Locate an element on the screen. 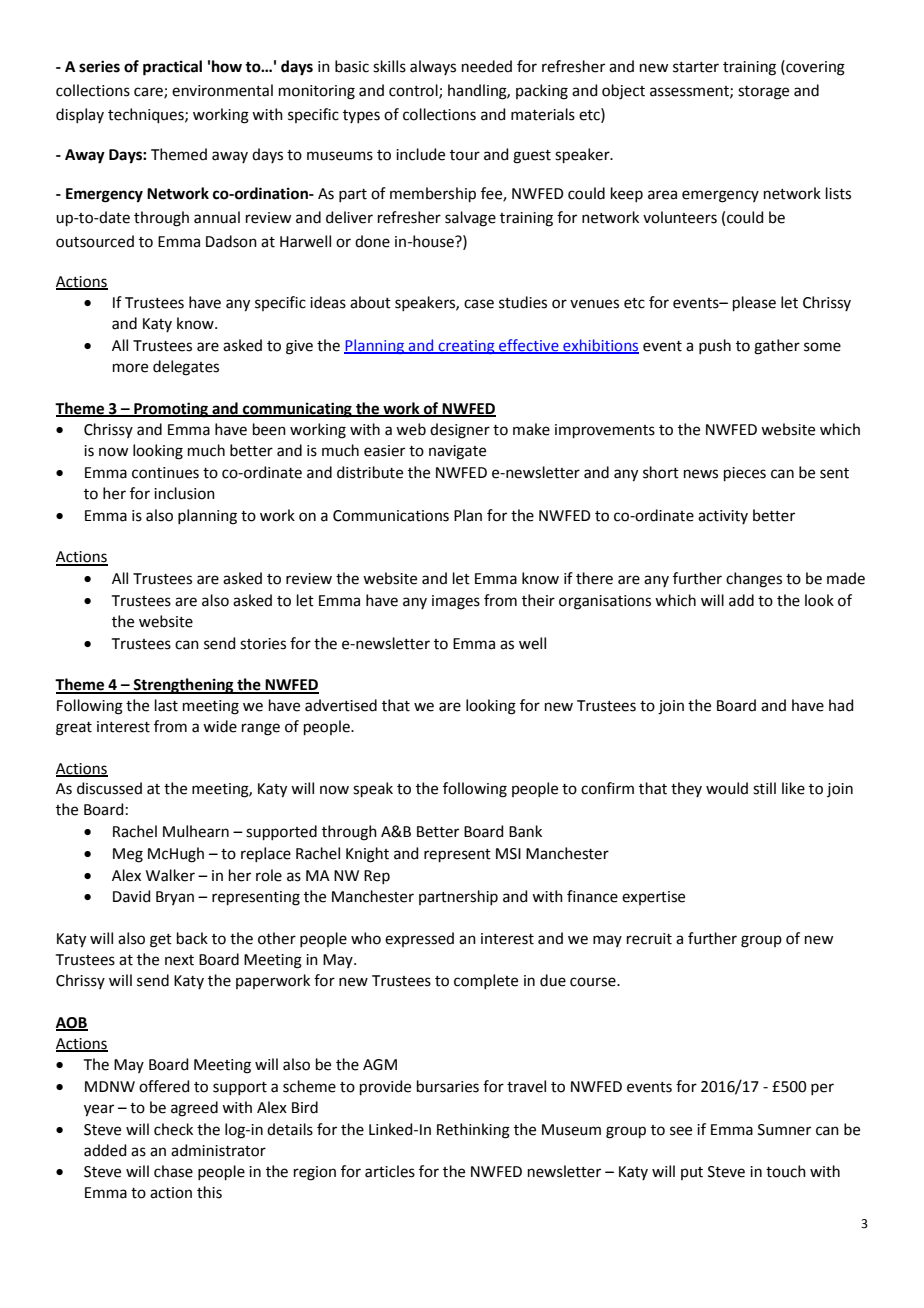 The height and width of the screenshot is (1308, 924). gather is located at coordinates (777, 347).
